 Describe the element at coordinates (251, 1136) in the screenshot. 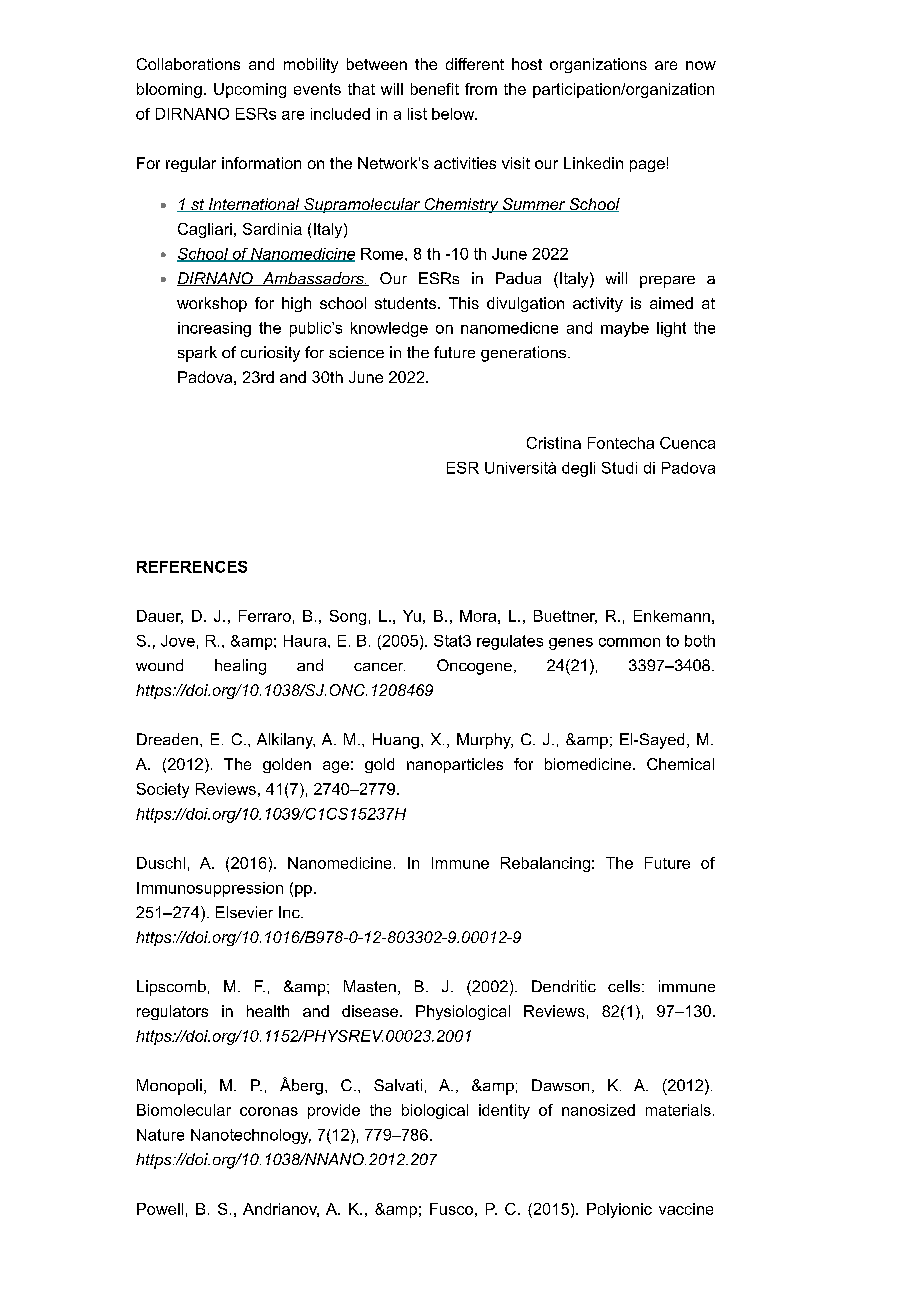

I see `Nanotechnology` at that location.
